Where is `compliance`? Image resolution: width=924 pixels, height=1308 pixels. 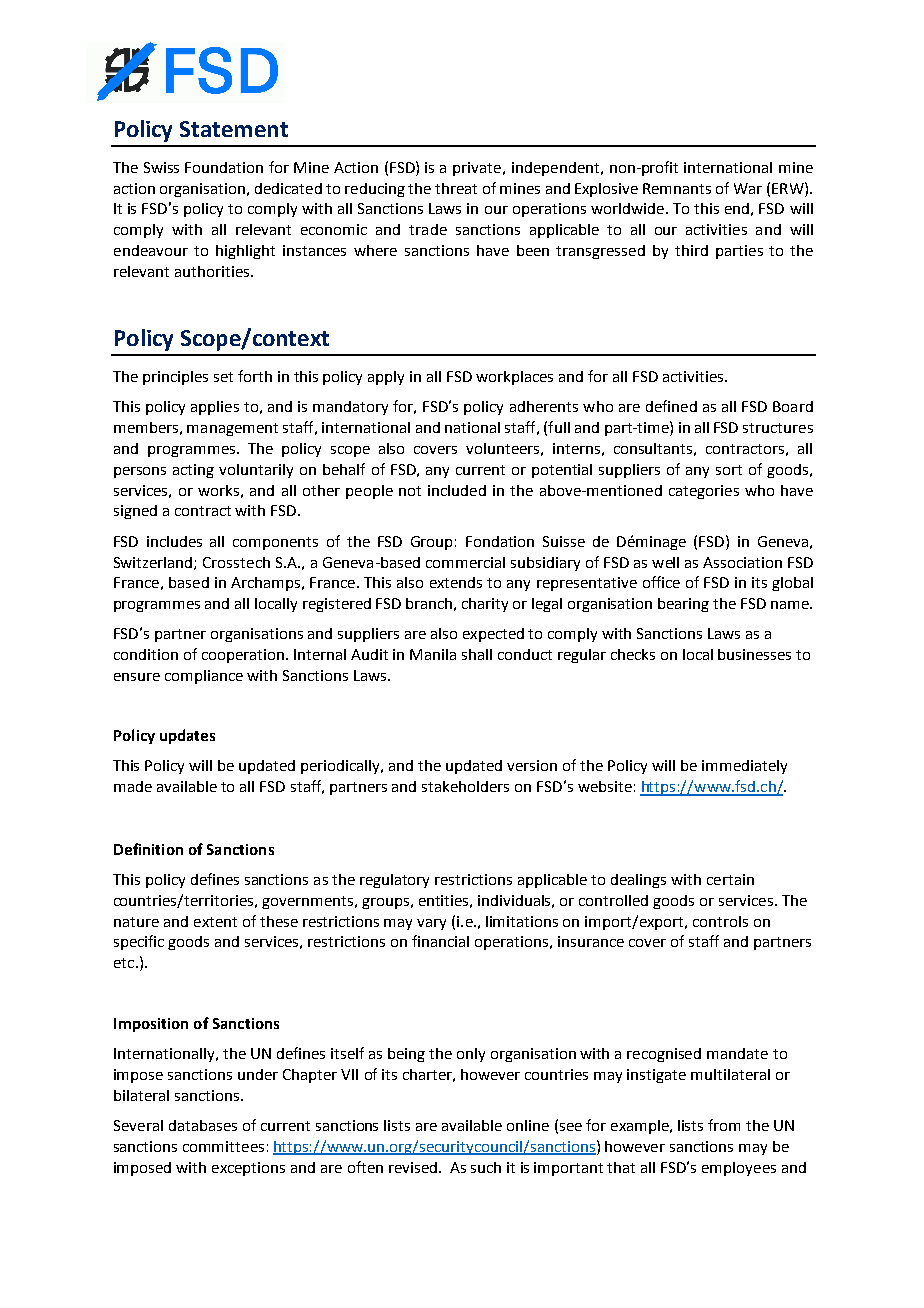
compliance is located at coordinates (204, 677).
